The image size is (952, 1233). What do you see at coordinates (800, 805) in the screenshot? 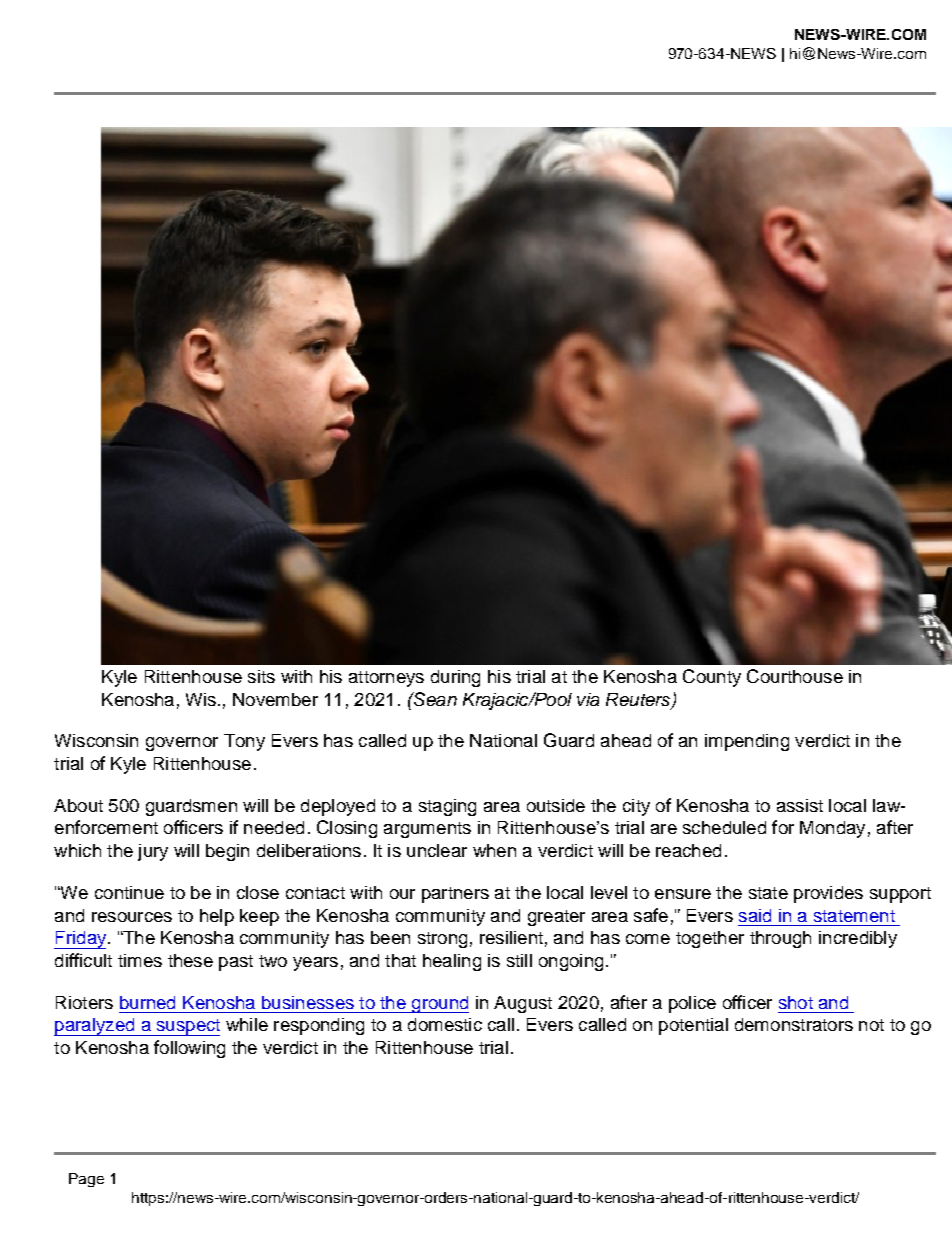
I see `assist` at bounding box center [800, 805].
